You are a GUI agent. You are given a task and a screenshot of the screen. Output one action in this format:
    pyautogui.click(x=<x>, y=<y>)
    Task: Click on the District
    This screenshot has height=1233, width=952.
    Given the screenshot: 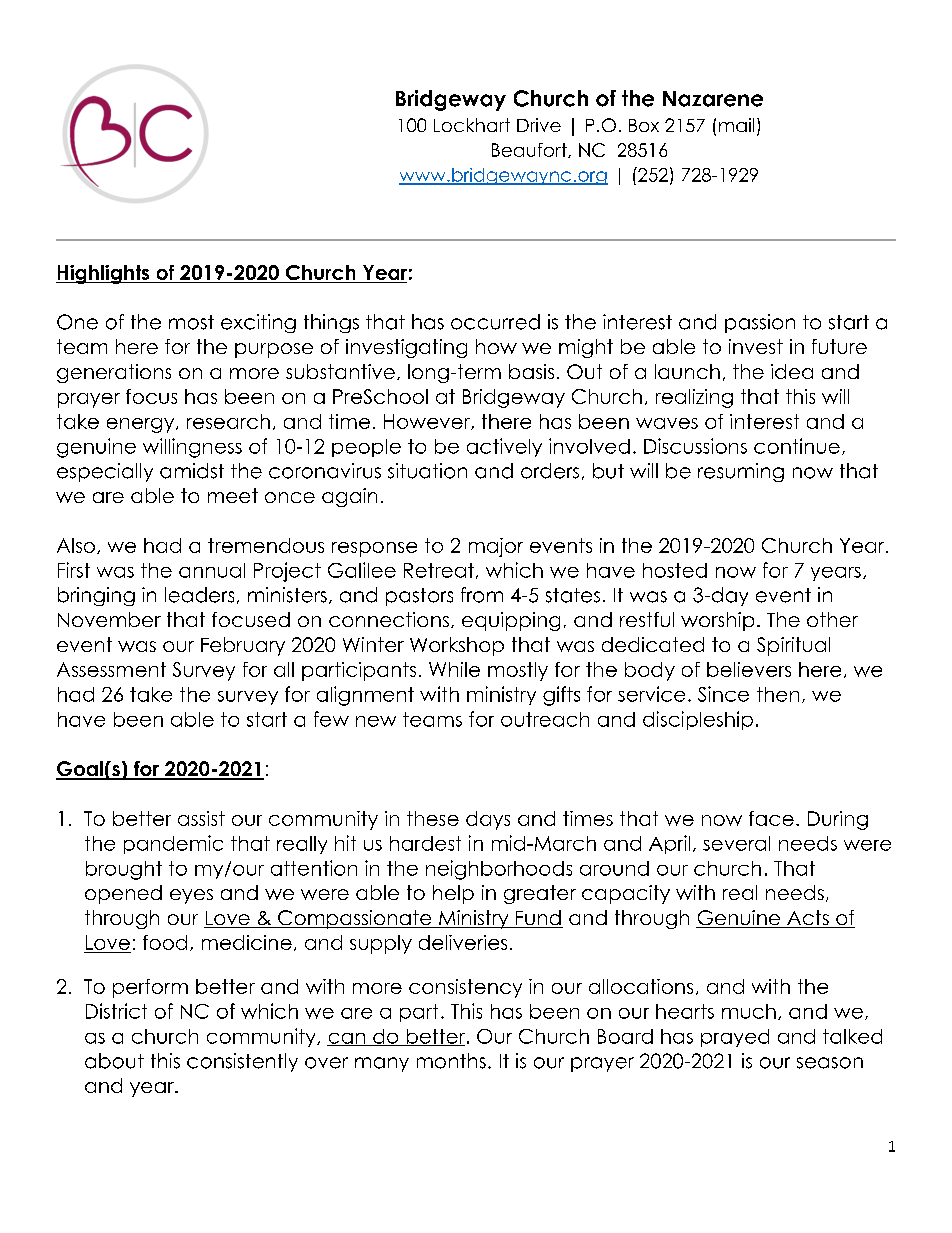 What is the action you would take?
    pyautogui.click(x=116, y=1011)
